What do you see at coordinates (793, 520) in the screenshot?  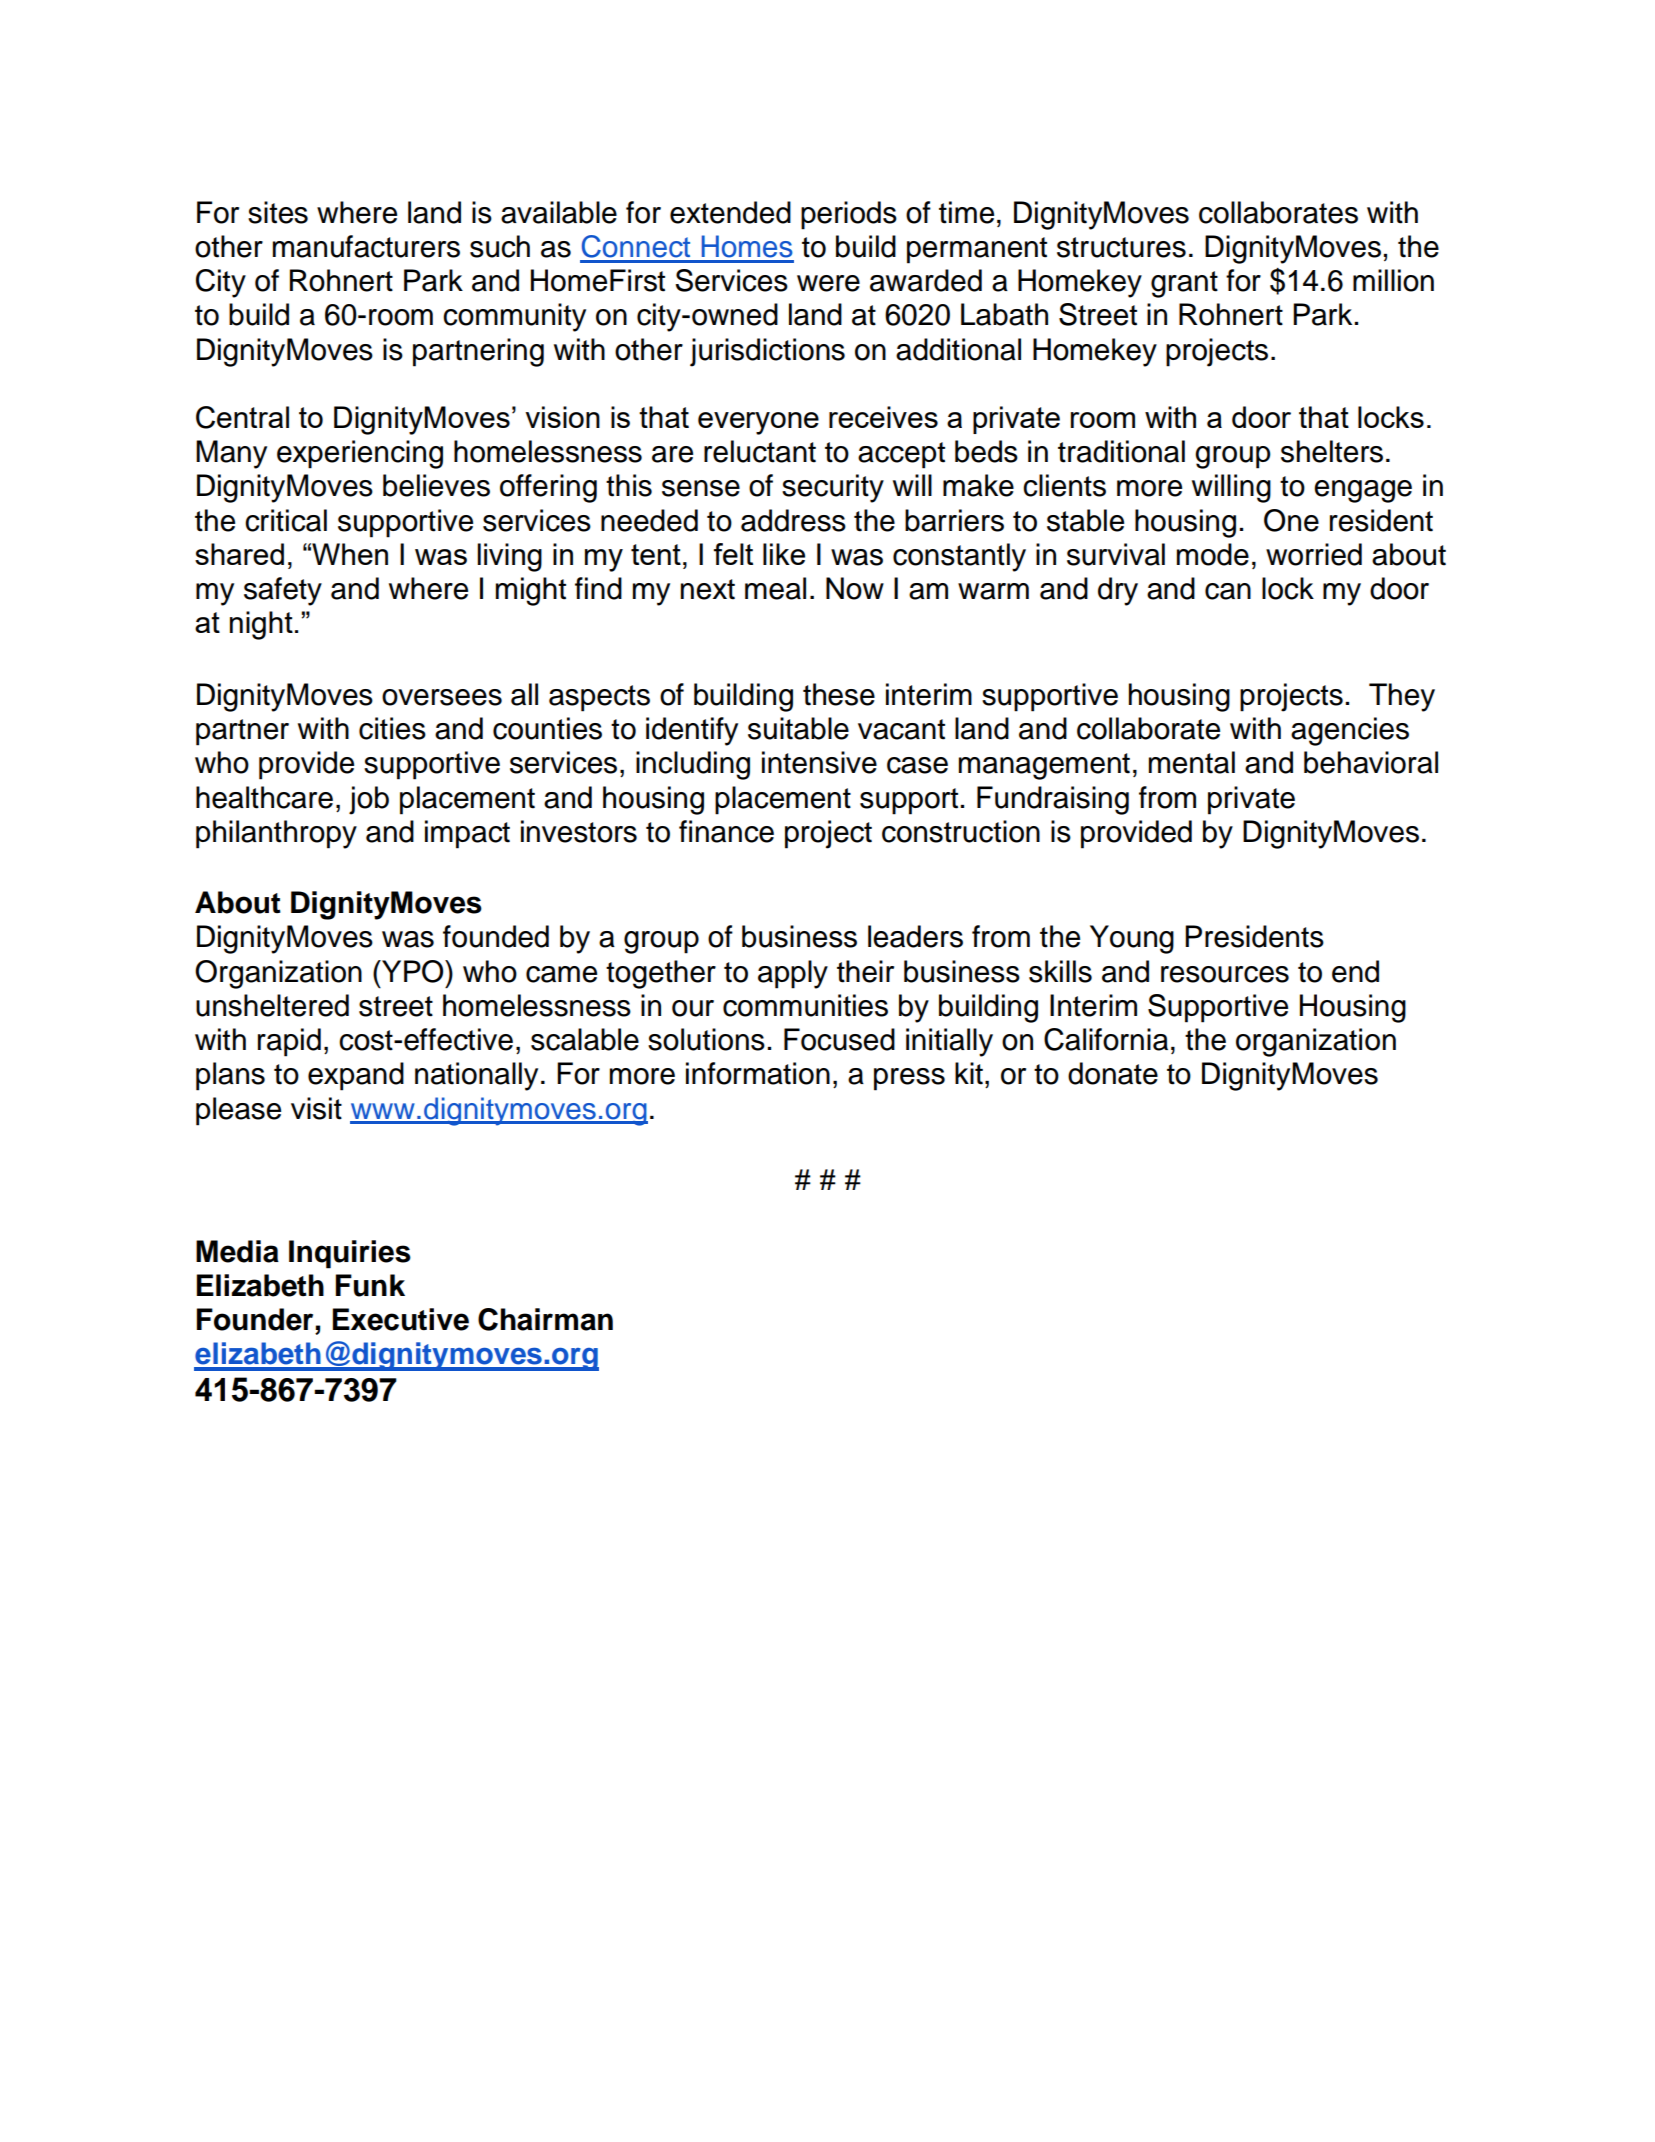 I see `address` at bounding box center [793, 520].
